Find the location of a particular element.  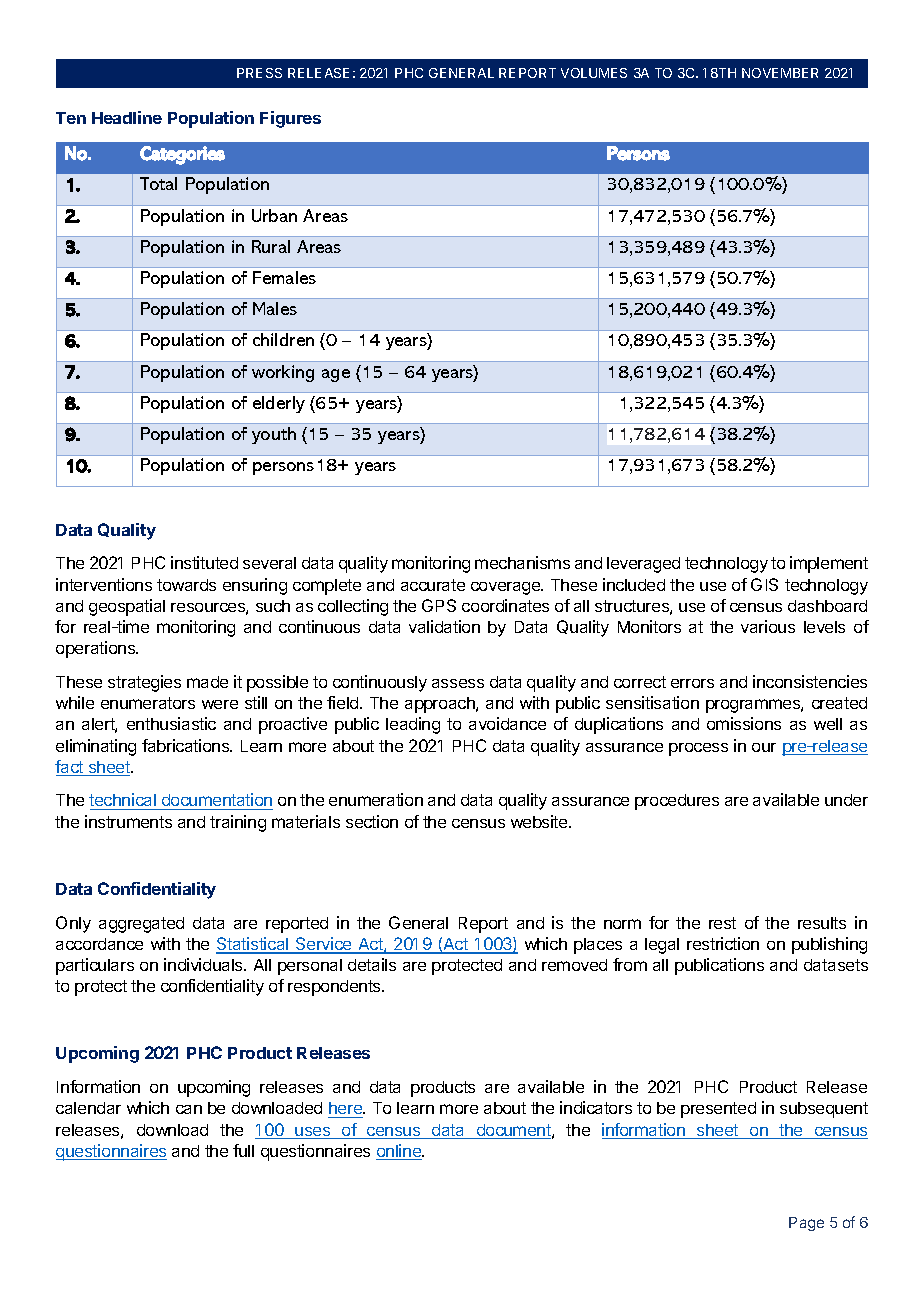

procedures is located at coordinates (677, 802).
